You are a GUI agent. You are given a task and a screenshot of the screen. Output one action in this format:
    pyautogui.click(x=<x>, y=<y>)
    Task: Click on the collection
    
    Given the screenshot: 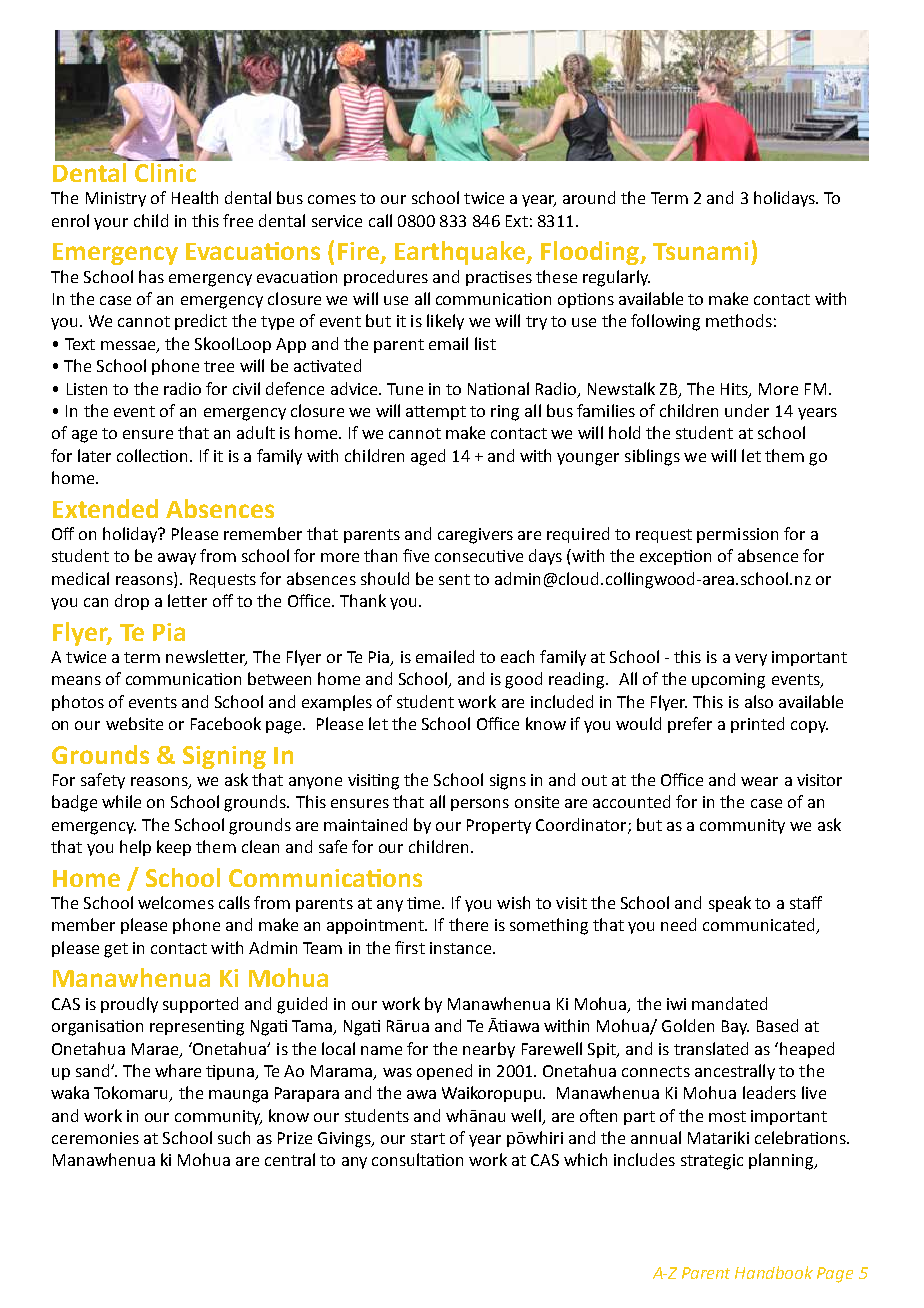 What is the action you would take?
    pyautogui.click(x=154, y=455)
